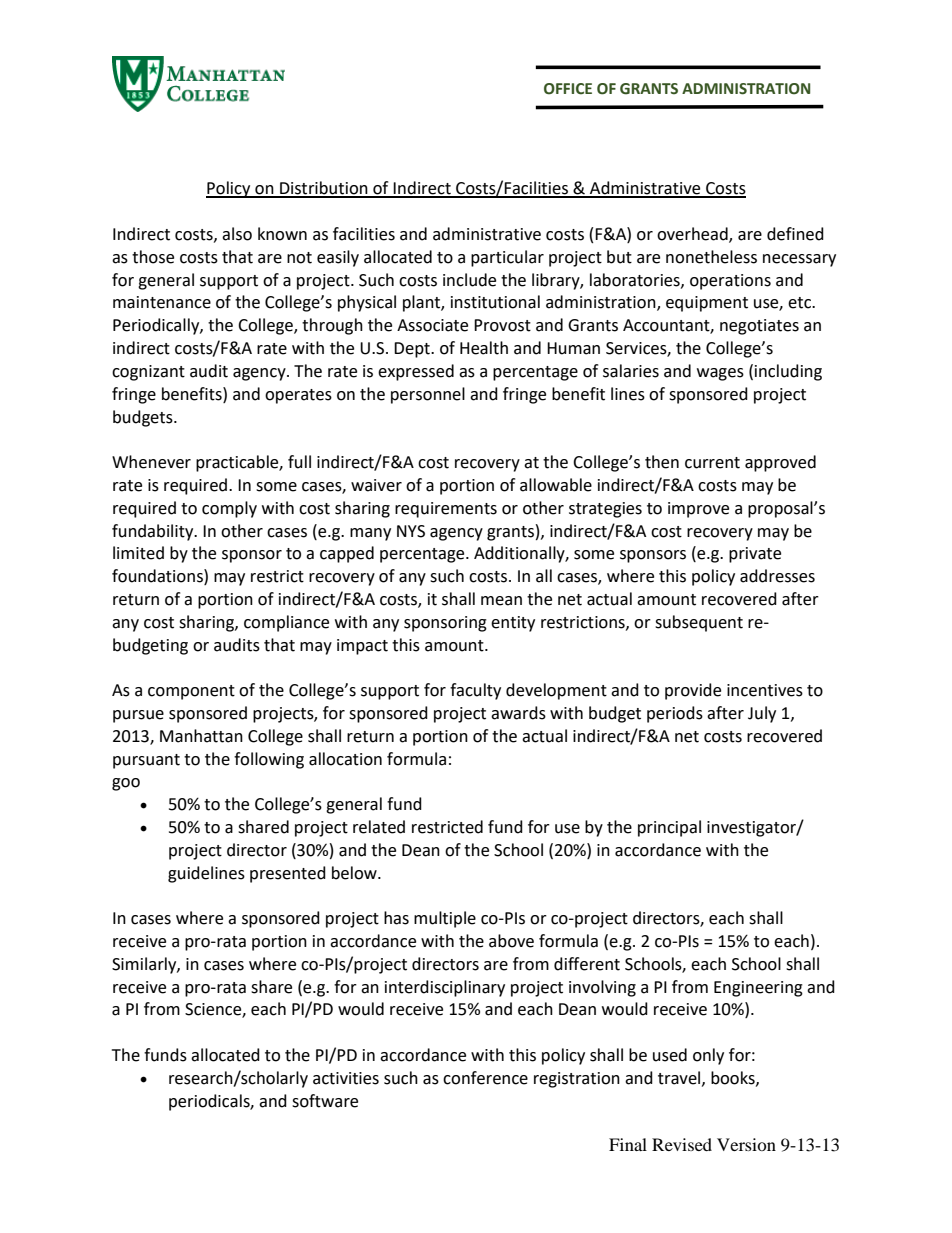 The width and height of the screenshot is (952, 1233). What do you see at coordinates (568, 89) in the screenshot?
I see `OFFICE` at bounding box center [568, 89].
